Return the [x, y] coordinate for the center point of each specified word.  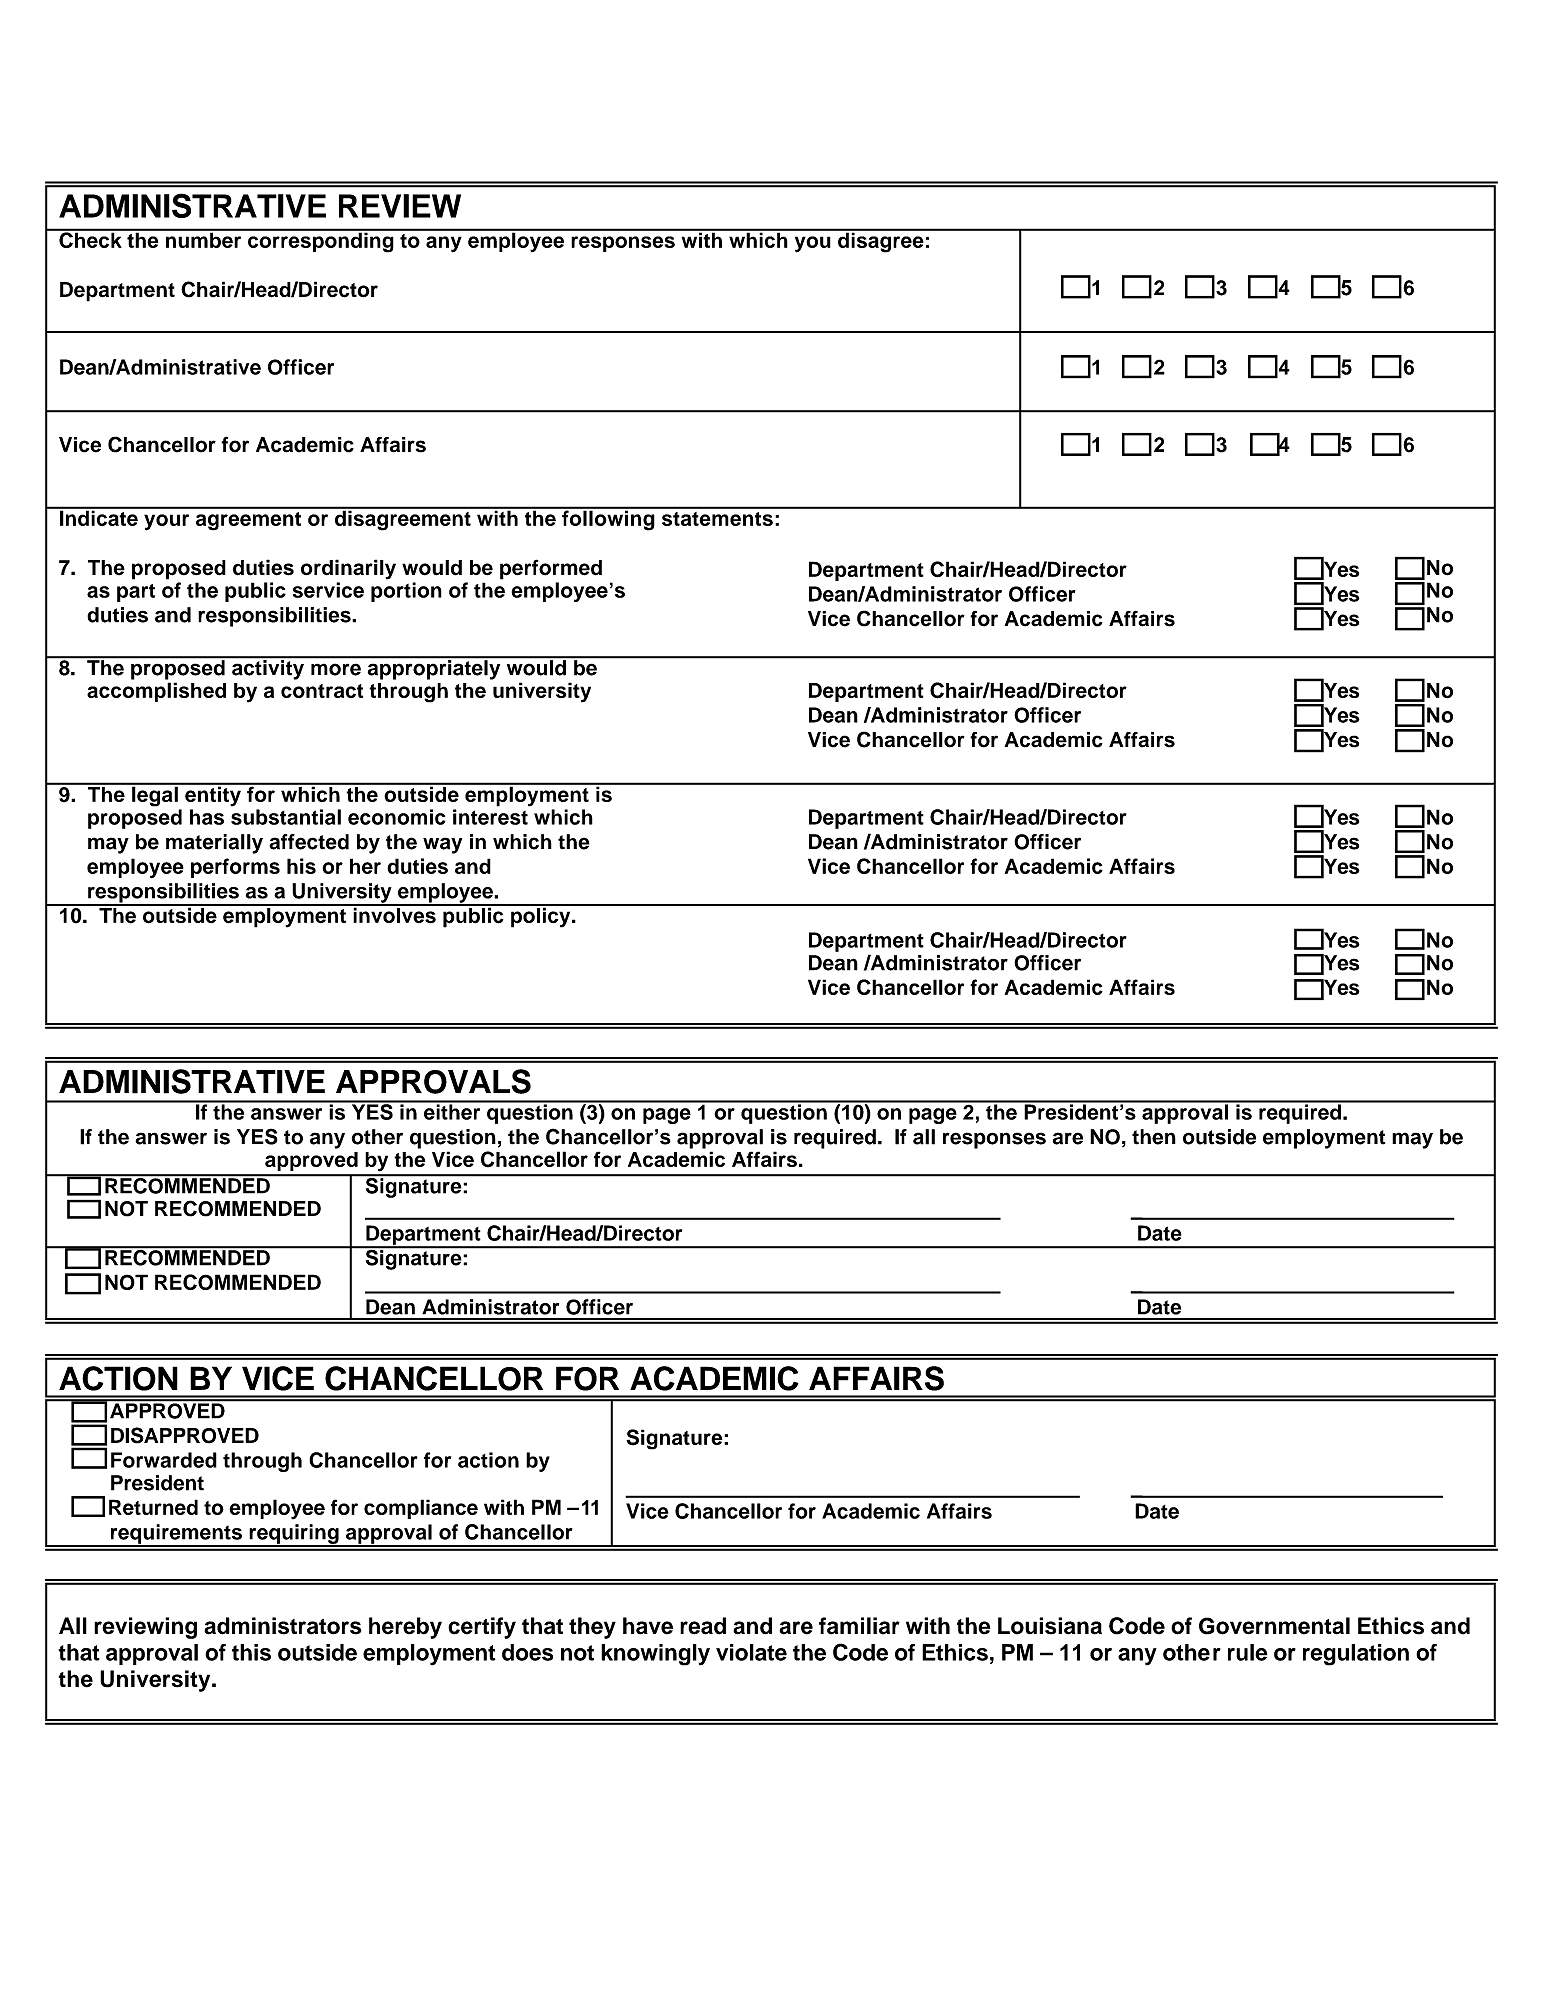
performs [235, 868]
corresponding [321, 241]
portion [406, 592]
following [608, 519]
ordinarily [348, 569]
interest [490, 817]
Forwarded [164, 1460]
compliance [421, 1509]
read [703, 1626]
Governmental [1274, 1626]
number [204, 239]
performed [551, 569]
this [251, 1652]
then [1154, 1137]
